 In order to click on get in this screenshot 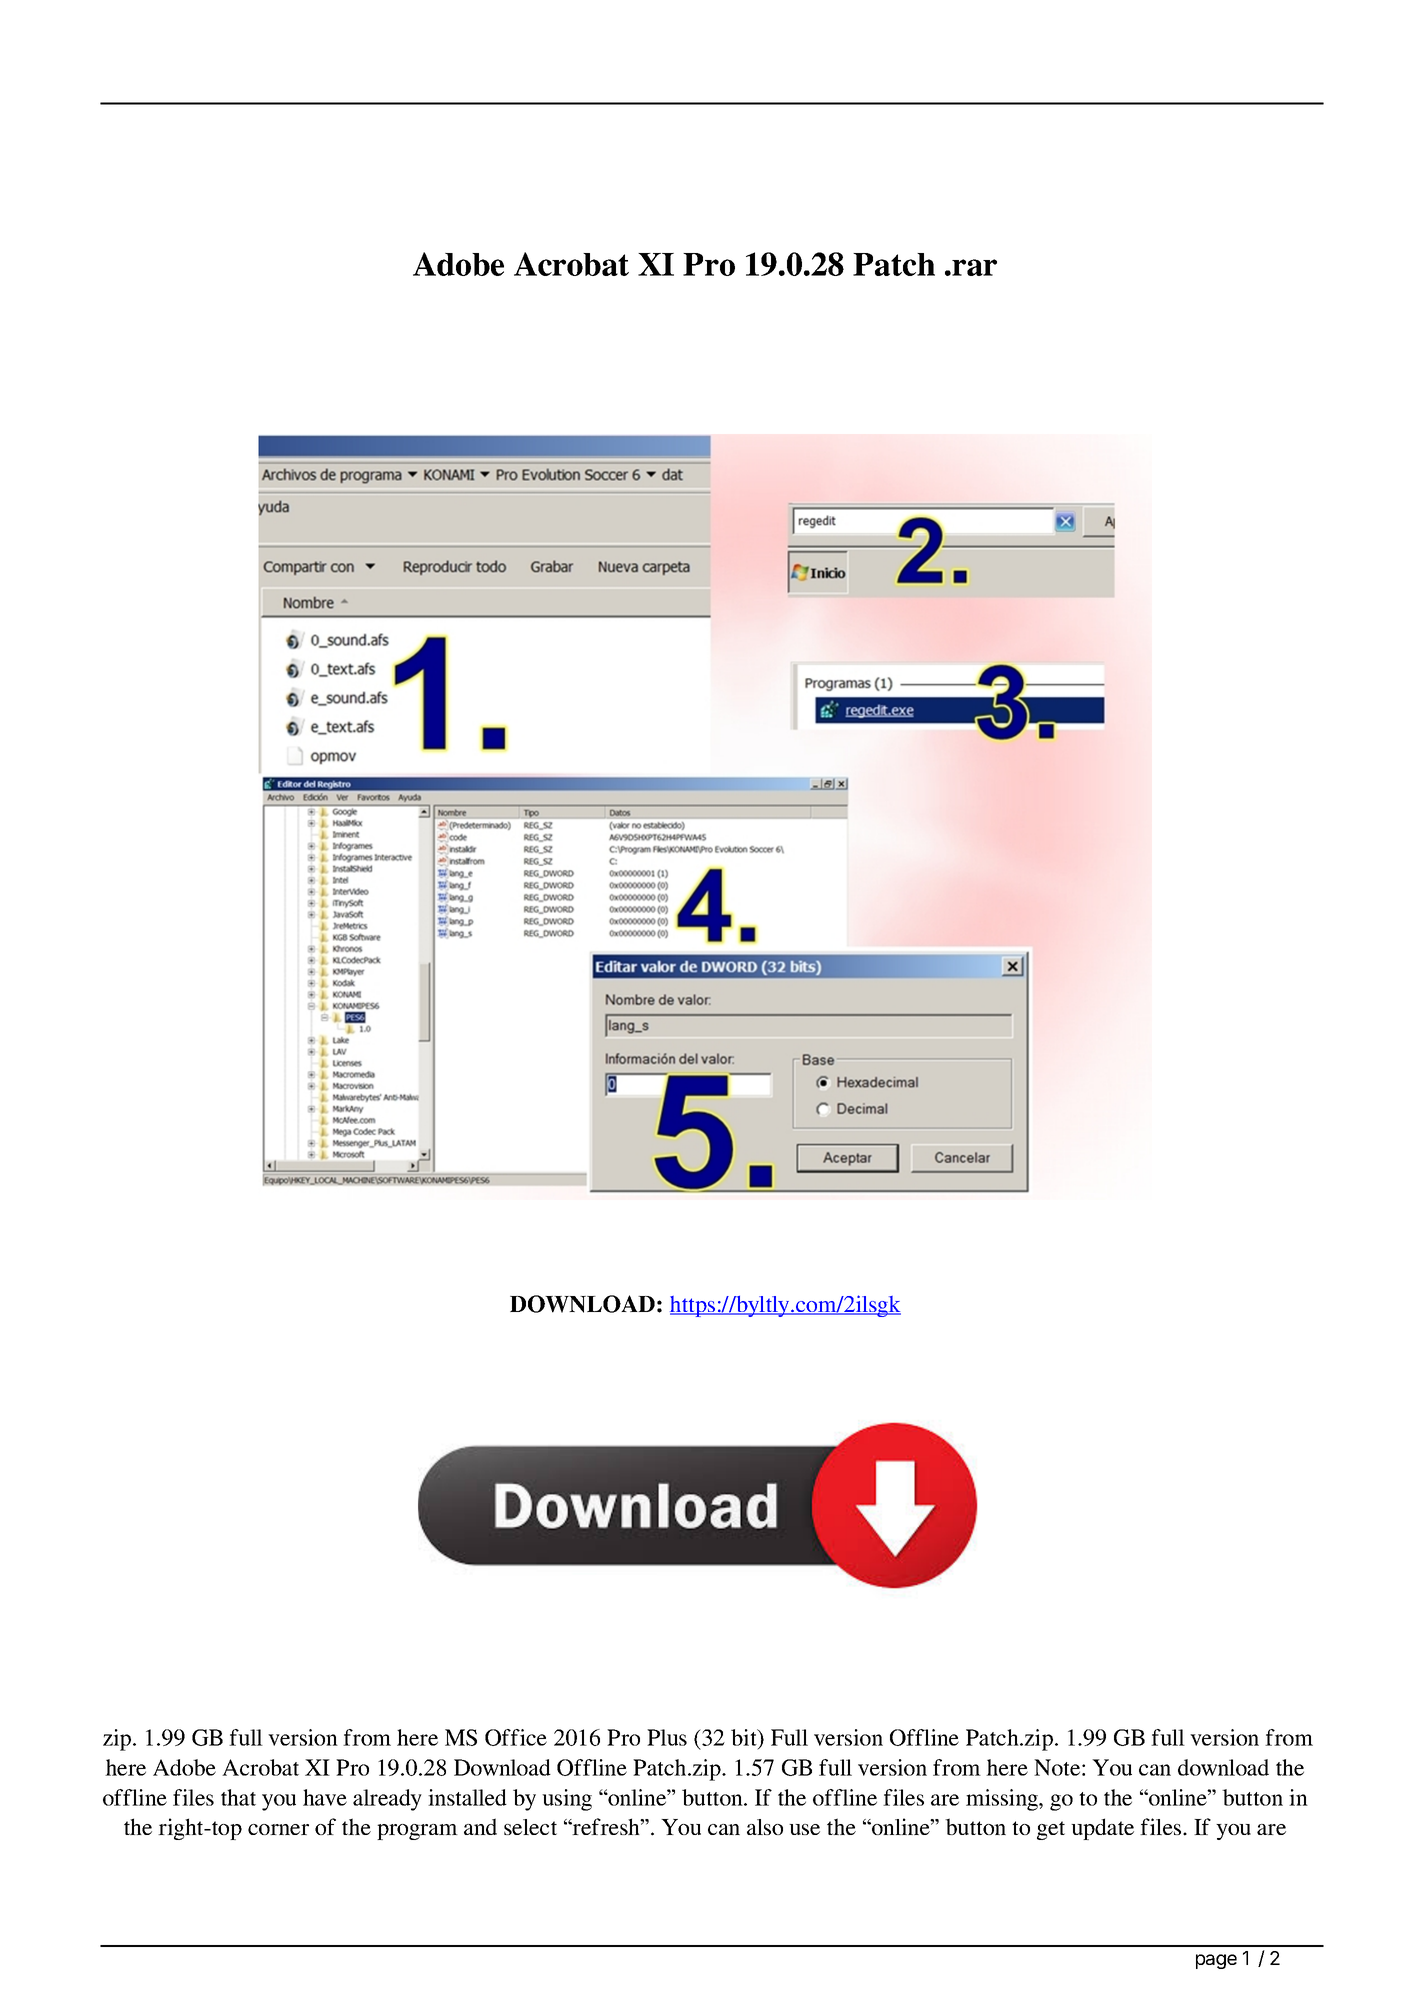, I will do `click(1051, 1830)`.
